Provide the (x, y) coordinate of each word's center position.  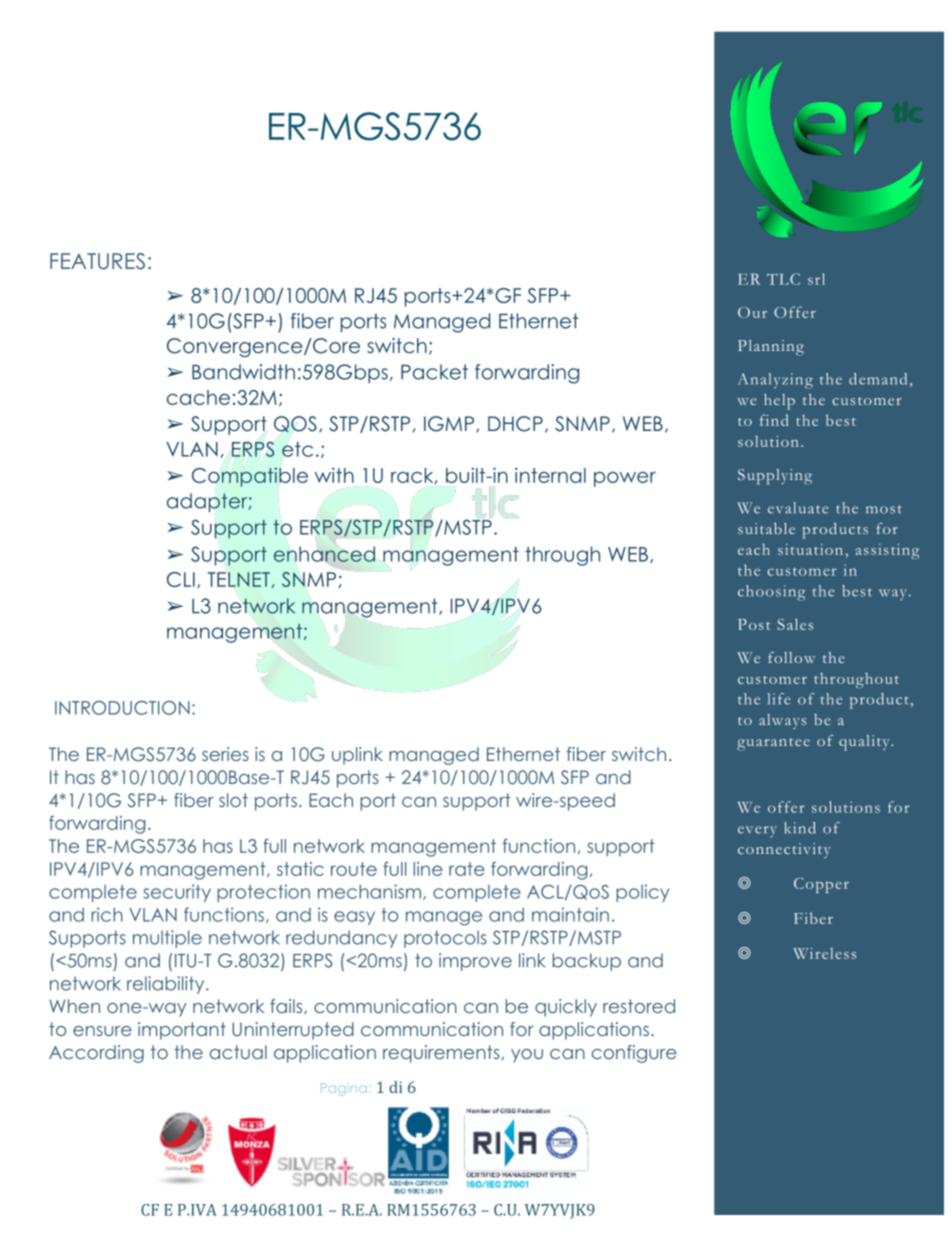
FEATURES (97, 261)
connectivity (784, 850)
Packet (434, 372)
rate (467, 869)
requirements (442, 1054)
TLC (783, 279)
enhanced (324, 554)
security (177, 893)
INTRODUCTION (122, 708)
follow (791, 657)
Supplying (775, 477)
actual (238, 1052)
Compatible (250, 476)
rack (413, 476)
